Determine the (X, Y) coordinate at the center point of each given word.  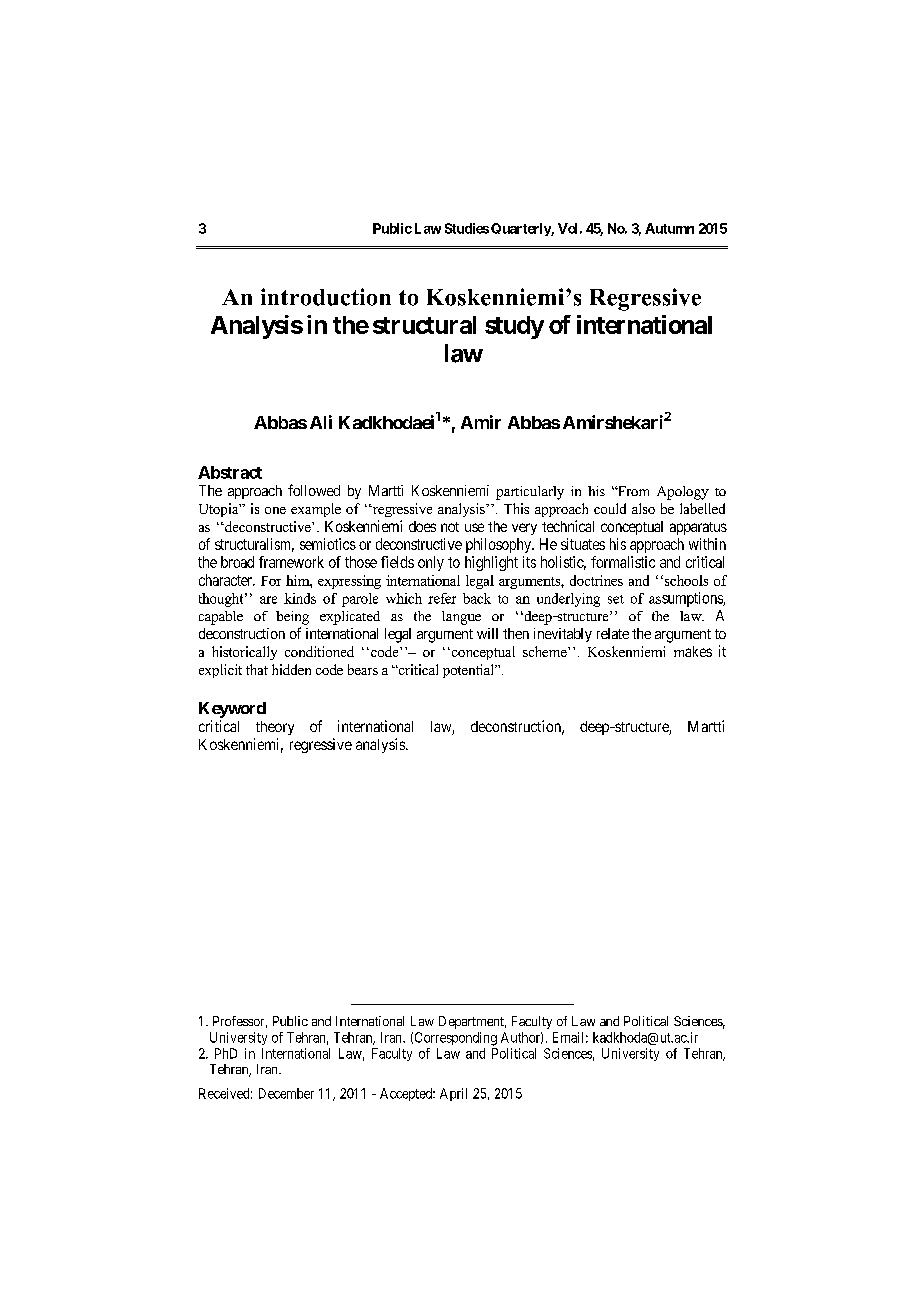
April (453, 1094)
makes (693, 651)
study (514, 327)
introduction (326, 297)
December (286, 1093)
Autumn (669, 228)
